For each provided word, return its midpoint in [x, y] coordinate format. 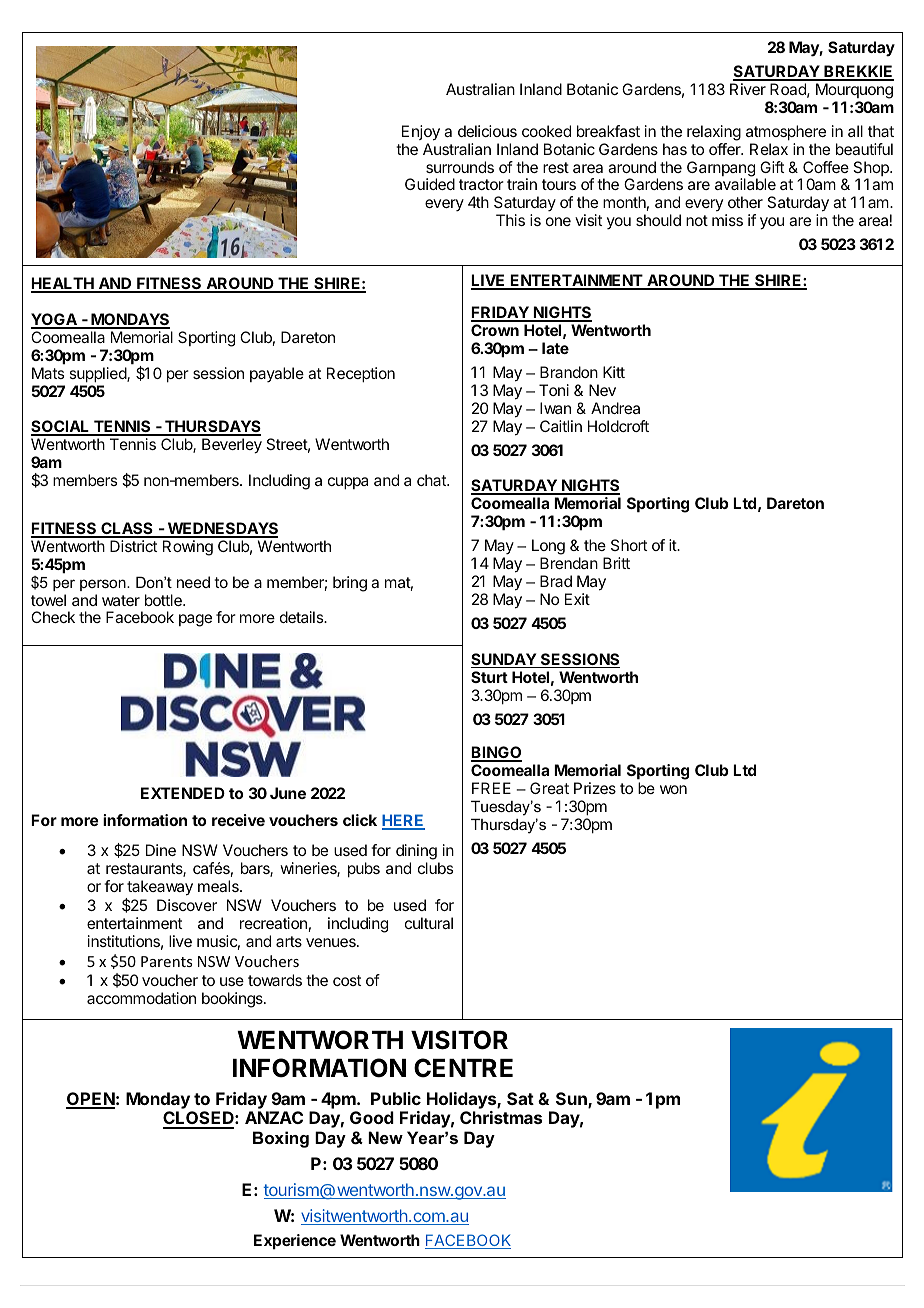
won [673, 789]
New [385, 1137]
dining [417, 853]
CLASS [127, 530]
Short [629, 545]
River [748, 89]
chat [432, 480]
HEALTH [63, 284]
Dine [161, 850]
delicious [487, 131]
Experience [295, 1242]
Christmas [501, 1117]
